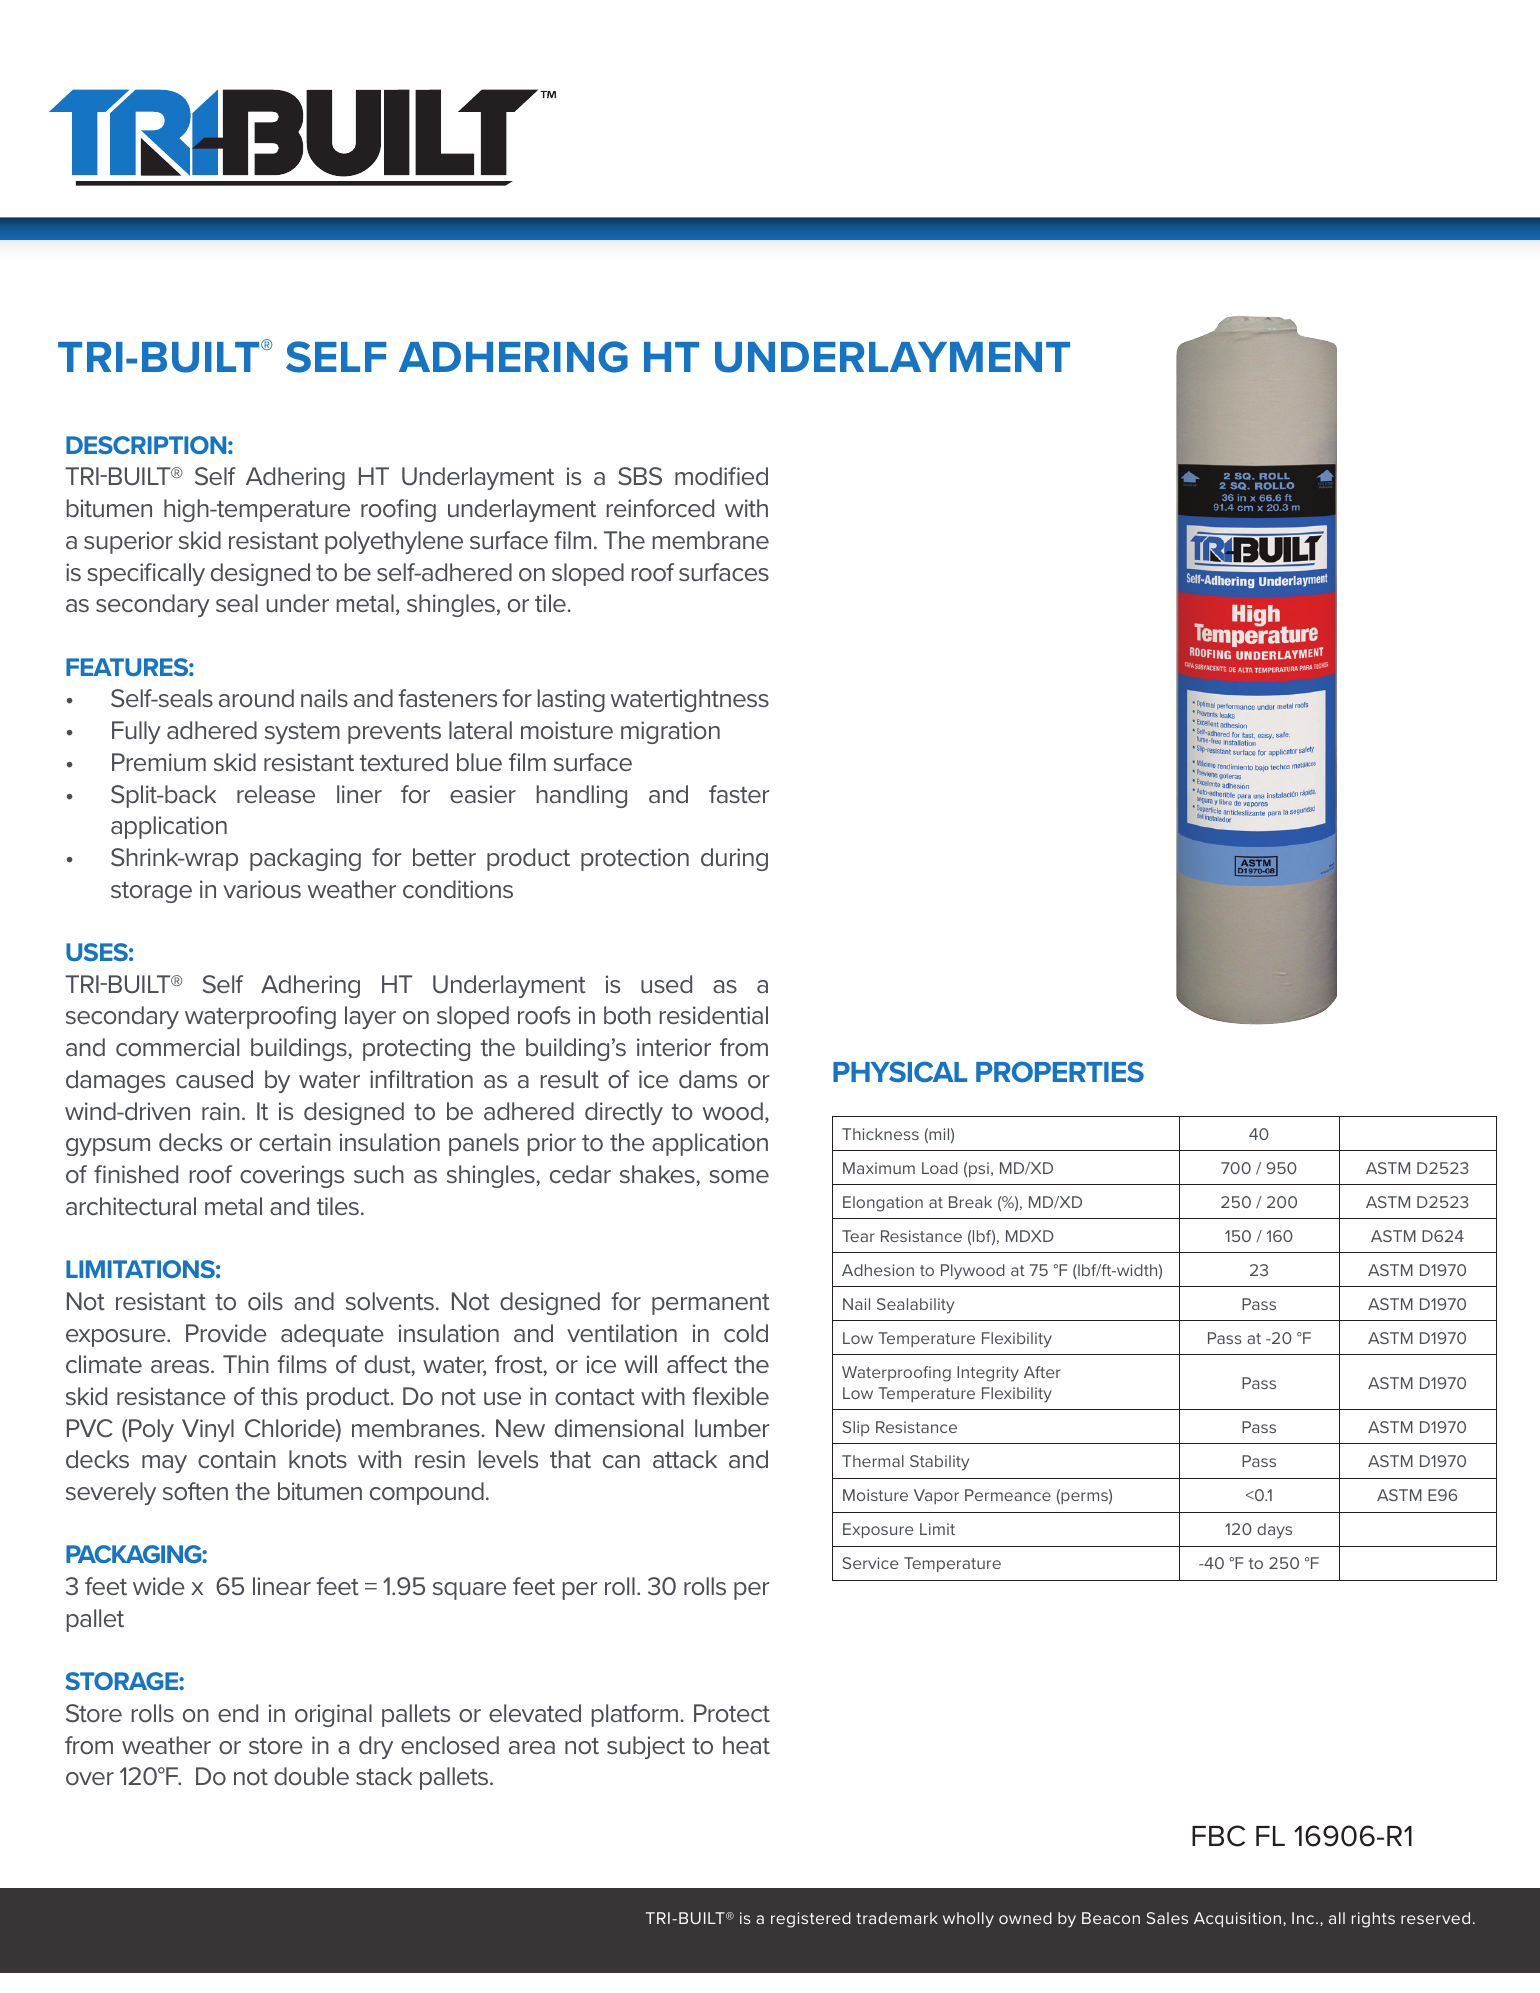 The width and height of the screenshot is (1540, 1993). I want to click on lumber, so click(732, 1428).
